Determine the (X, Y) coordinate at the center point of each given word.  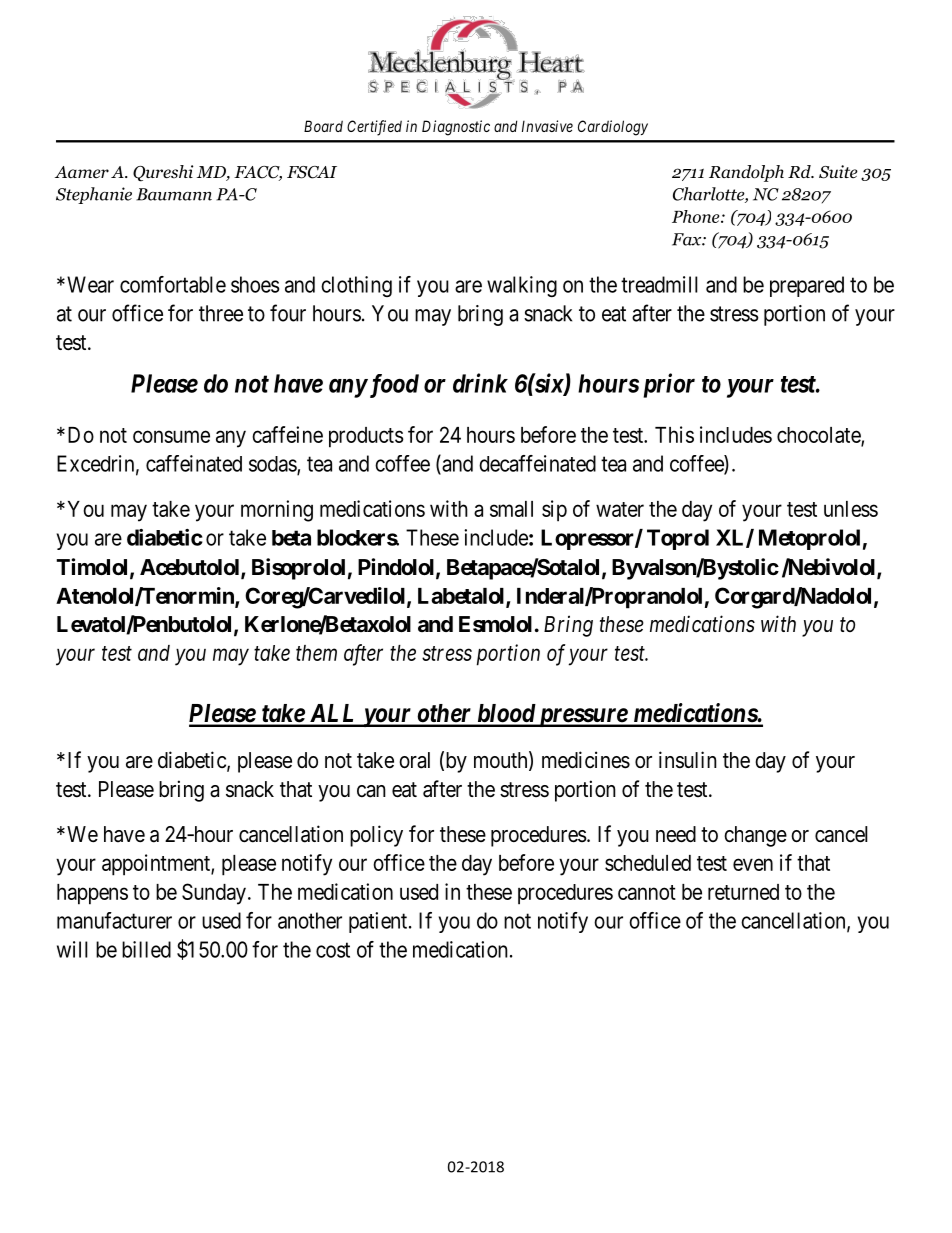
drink (480, 383)
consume (171, 436)
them (316, 653)
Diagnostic (456, 128)
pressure (582, 717)
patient (379, 922)
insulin (688, 760)
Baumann (174, 194)
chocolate (819, 436)
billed (146, 949)
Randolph (746, 173)
